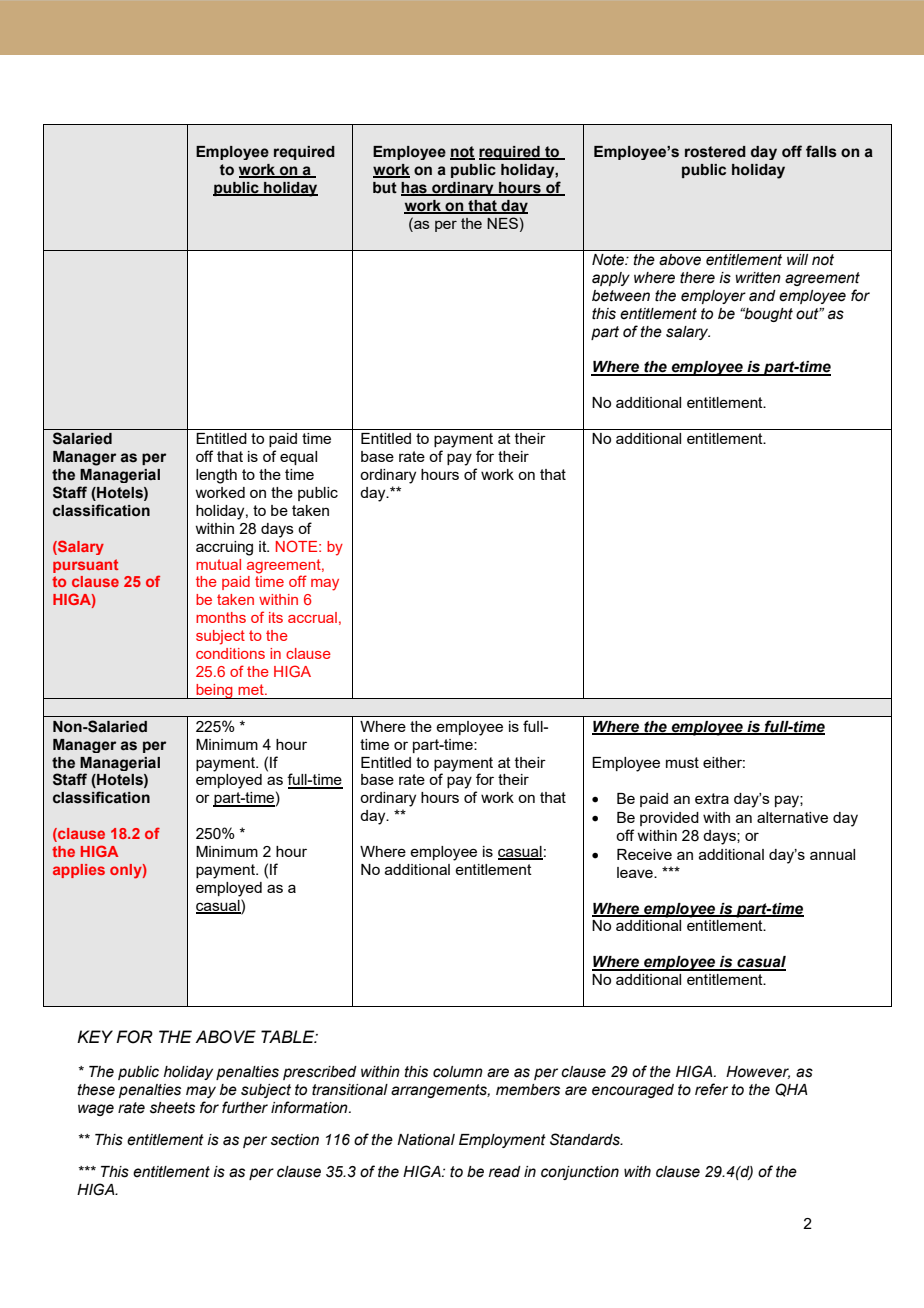 The width and height of the screenshot is (924, 1308). What do you see at coordinates (172, 1108) in the screenshot?
I see `sheets` at bounding box center [172, 1108].
